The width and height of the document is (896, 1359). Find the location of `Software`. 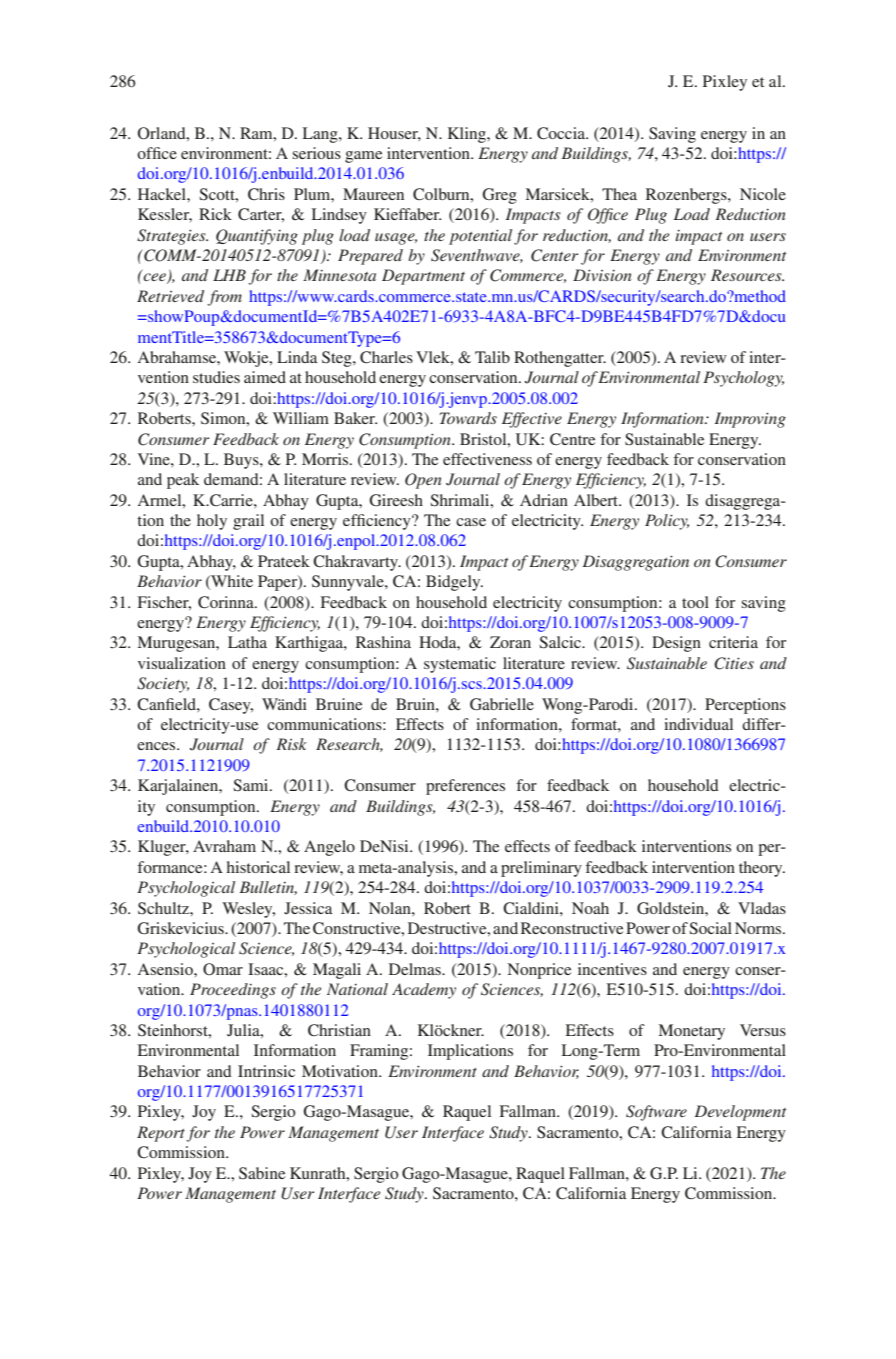

Software is located at coordinates (656, 1113).
